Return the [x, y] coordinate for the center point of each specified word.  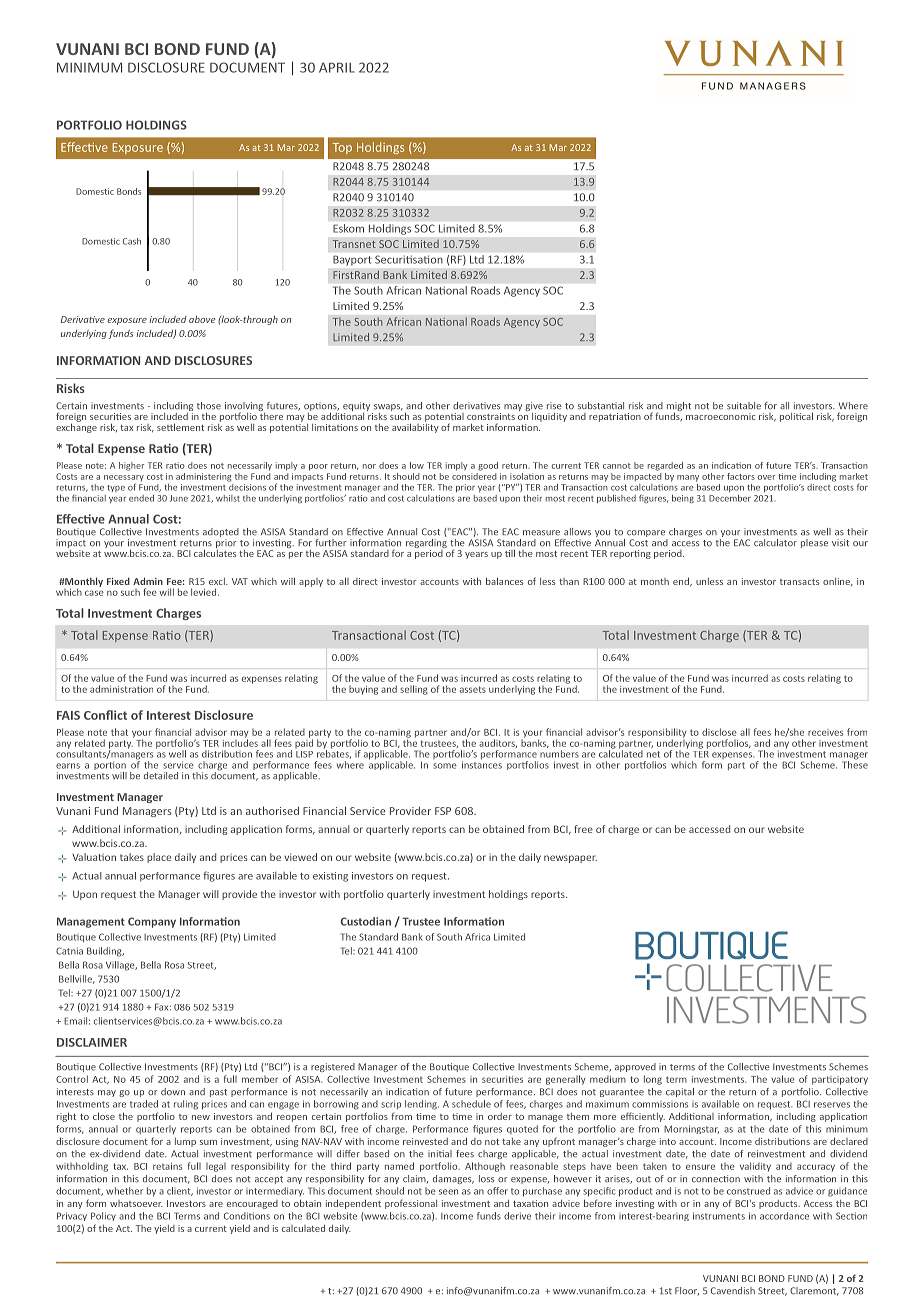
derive [517, 1216]
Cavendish [733, 1291]
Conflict [105, 715]
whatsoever [136, 1203]
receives [825, 732]
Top [342, 148]
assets [473, 689]
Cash [132, 241]
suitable [744, 406]
